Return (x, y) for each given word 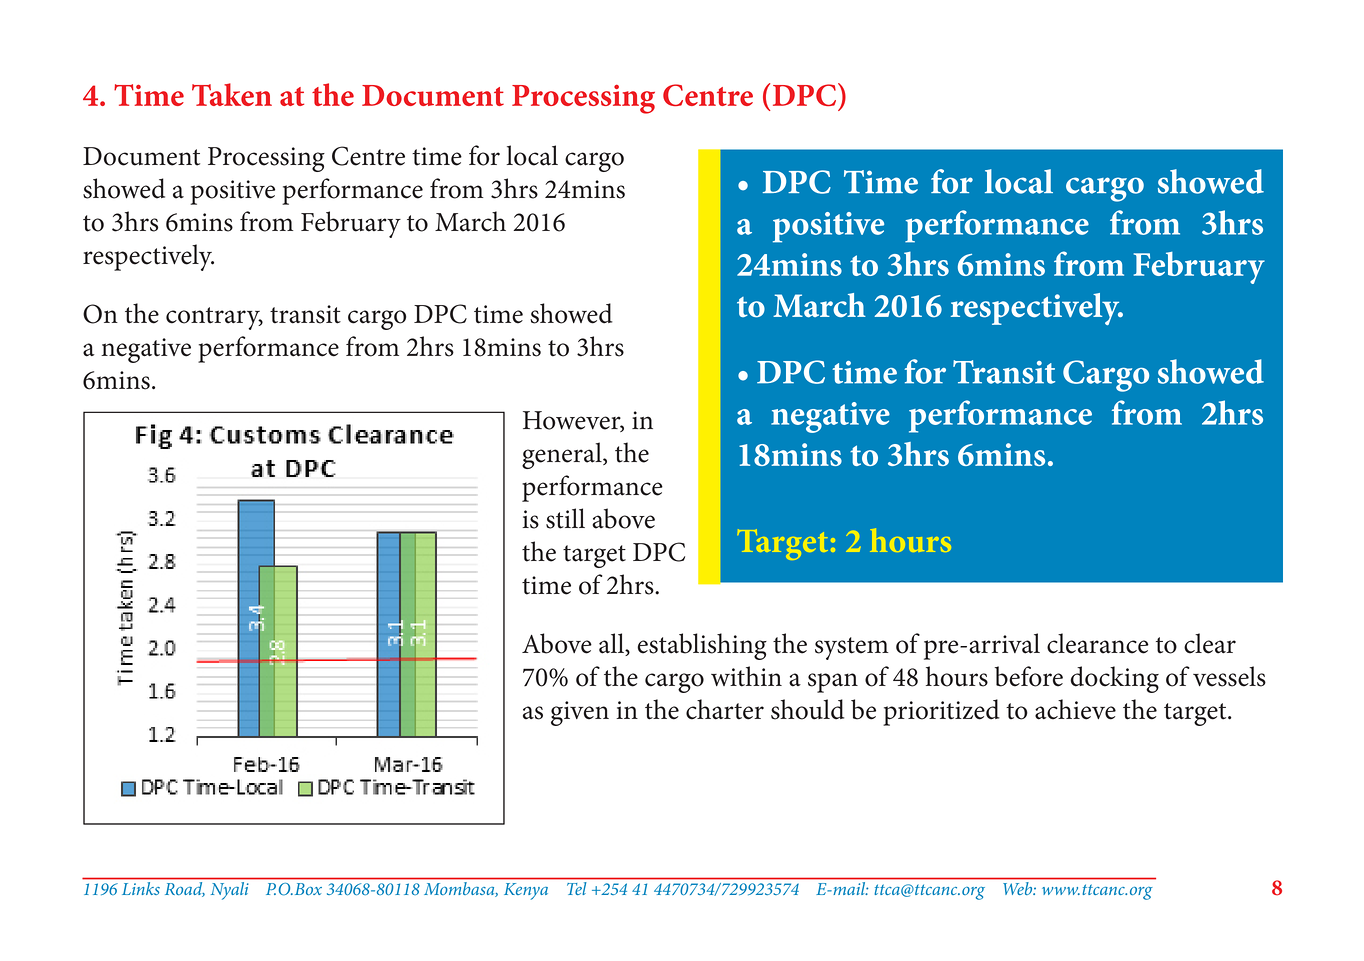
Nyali (229, 891)
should (807, 709)
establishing (702, 646)
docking (1114, 679)
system (852, 648)
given (580, 713)
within (746, 676)
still (565, 518)
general (563, 455)
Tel (576, 888)
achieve (1075, 709)
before (1029, 676)
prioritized (941, 712)
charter (725, 709)
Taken (232, 94)
